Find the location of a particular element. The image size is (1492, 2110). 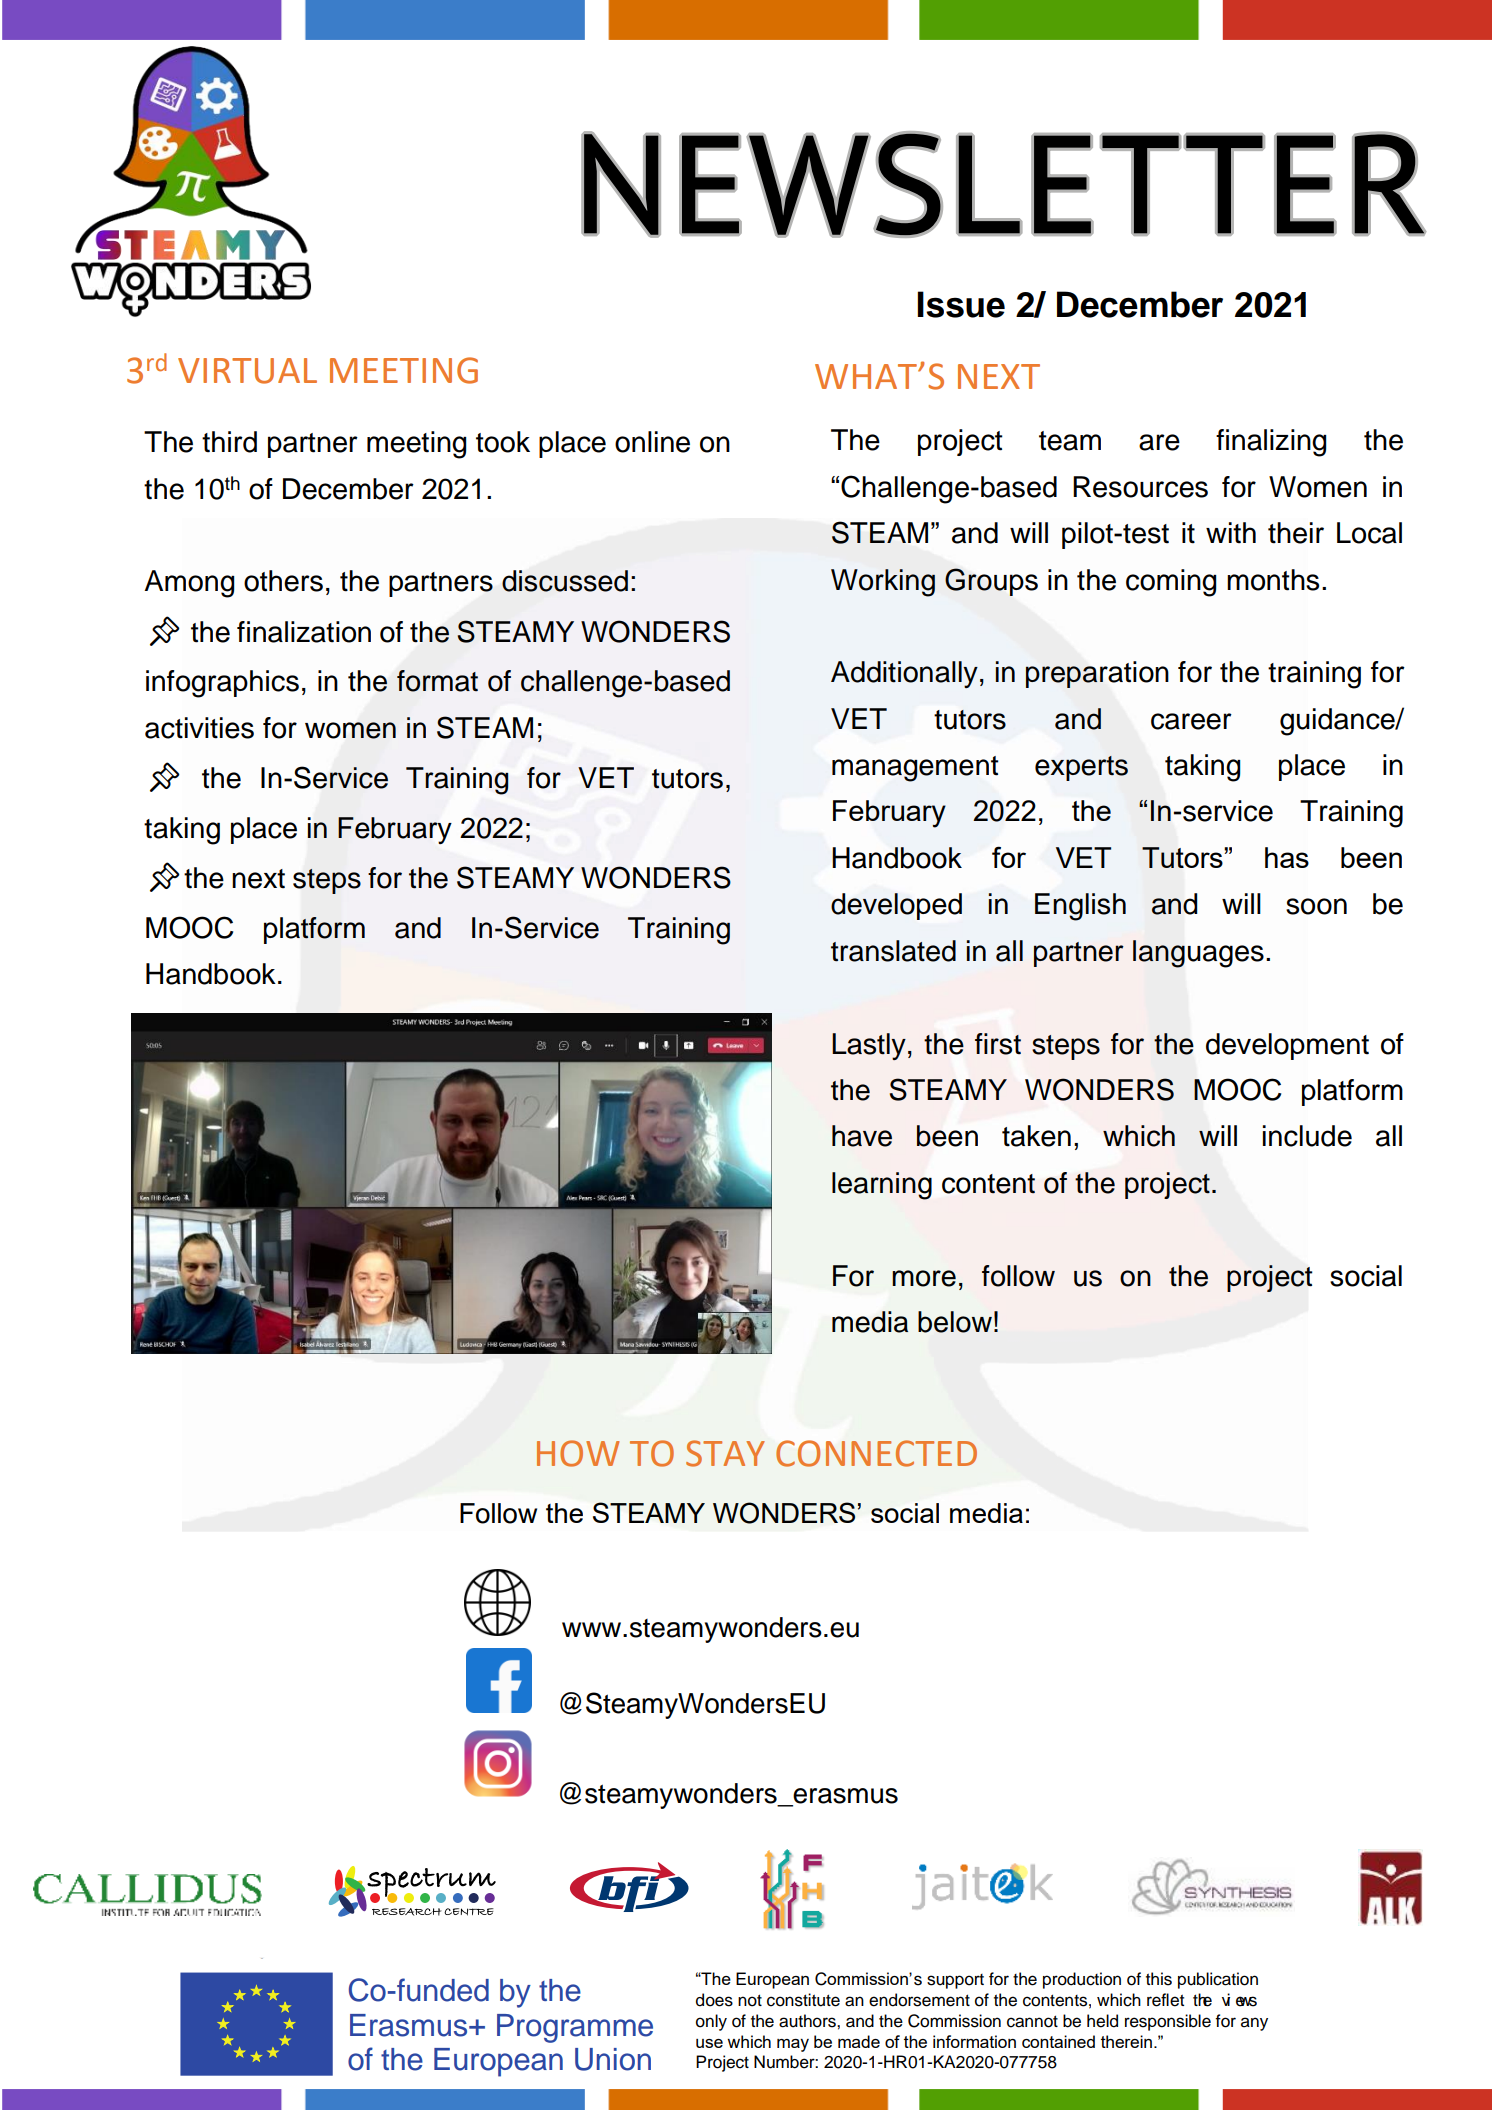

Union is located at coordinates (613, 2059).
